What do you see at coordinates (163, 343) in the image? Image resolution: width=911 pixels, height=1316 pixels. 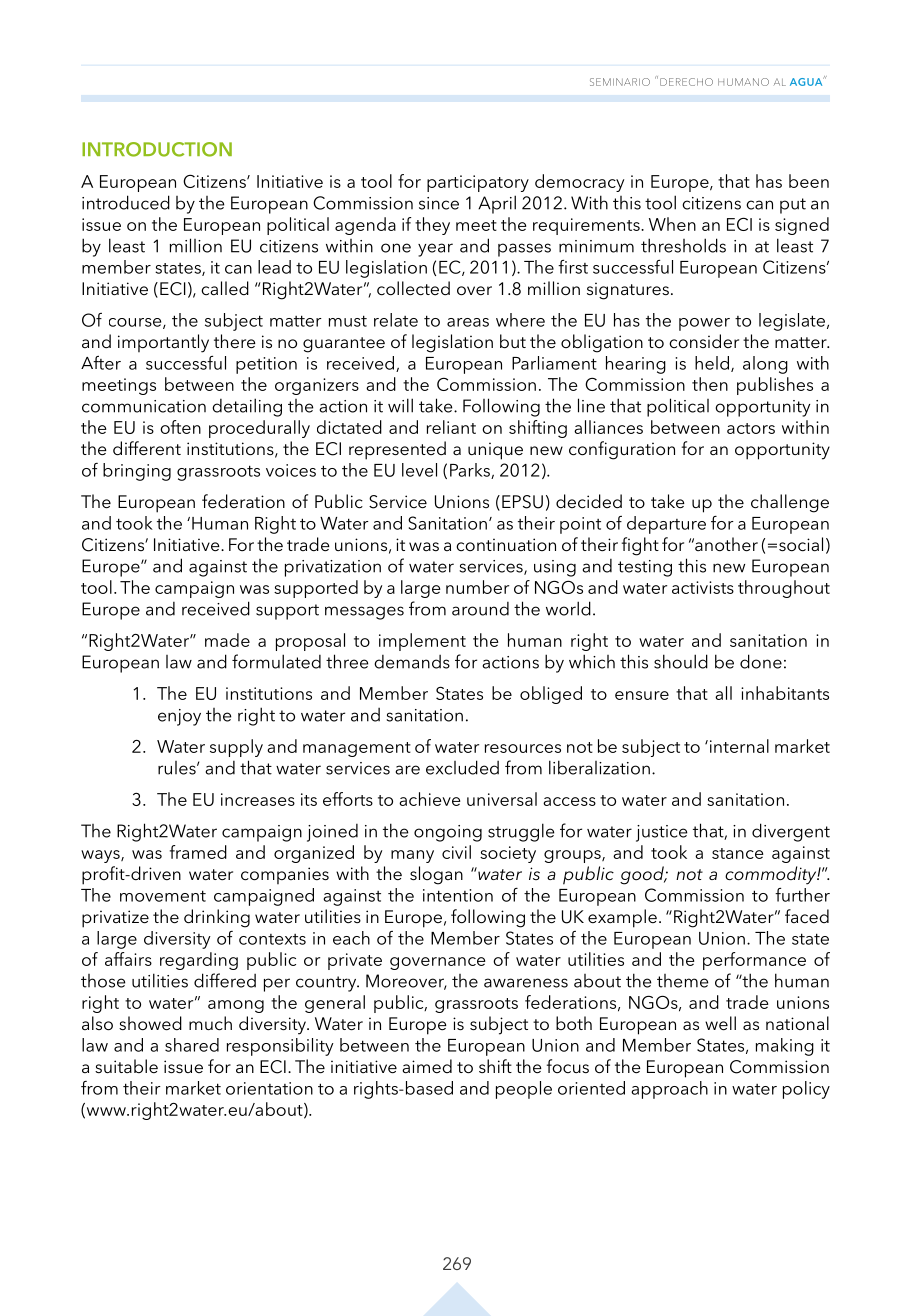 I see `importantly` at bounding box center [163, 343].
